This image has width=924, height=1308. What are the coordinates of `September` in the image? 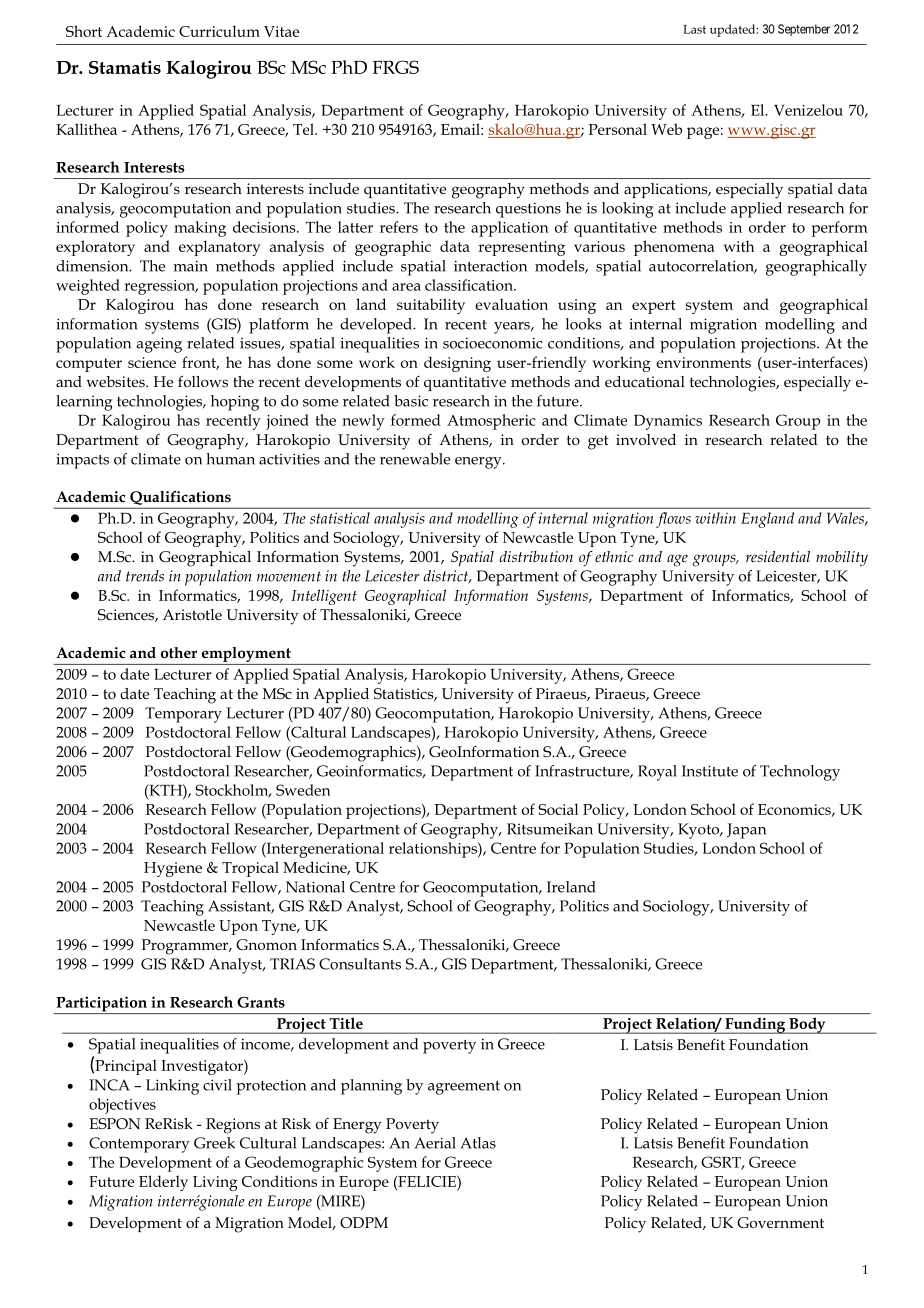 It's located at (804, 30).
